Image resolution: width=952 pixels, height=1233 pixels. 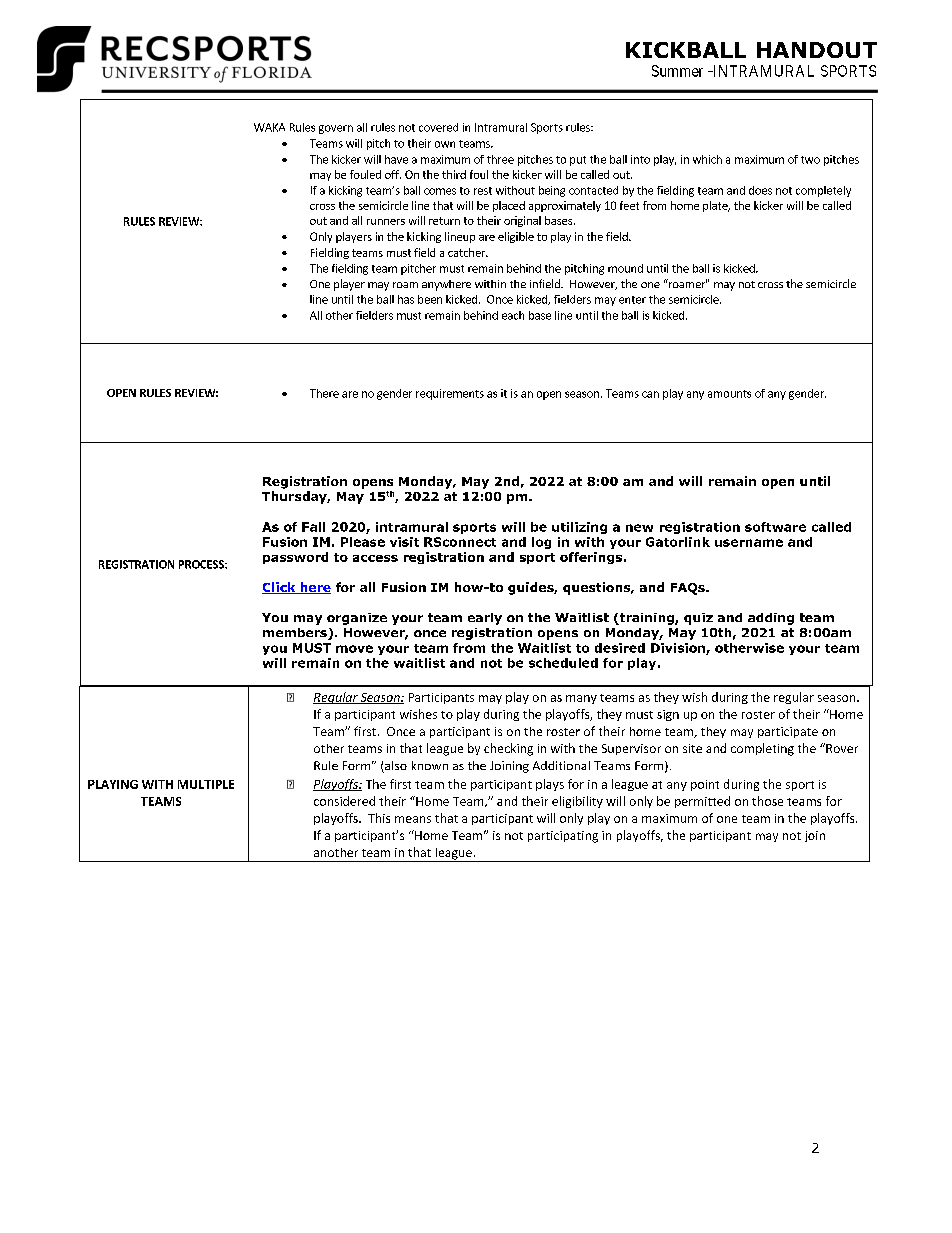 I want to click on password, so click(x=295, y=558).
